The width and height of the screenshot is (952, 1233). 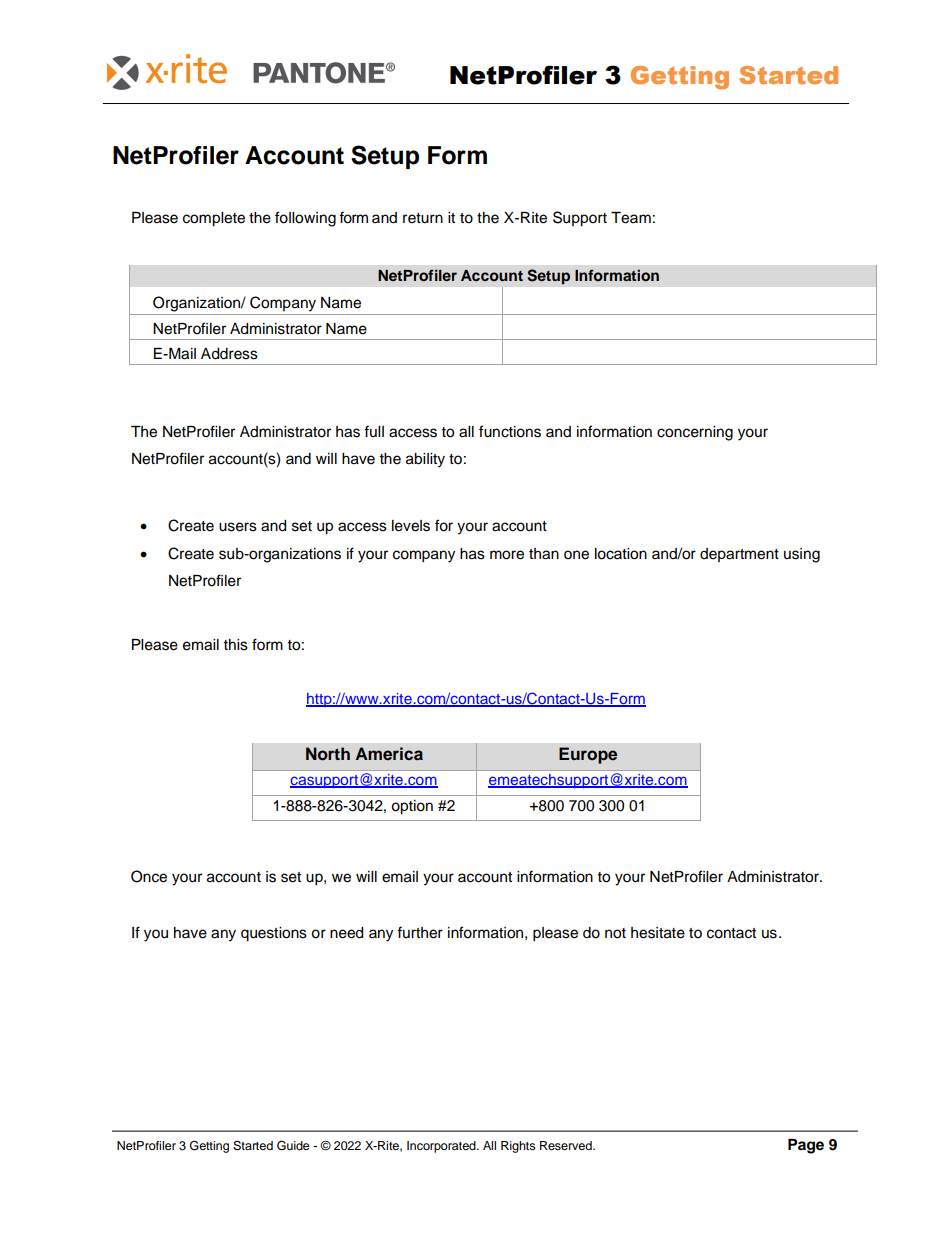 What do you see at coordinates (236, 645) in the screenshot?
I see `this` at bounding box center [236, 645].
